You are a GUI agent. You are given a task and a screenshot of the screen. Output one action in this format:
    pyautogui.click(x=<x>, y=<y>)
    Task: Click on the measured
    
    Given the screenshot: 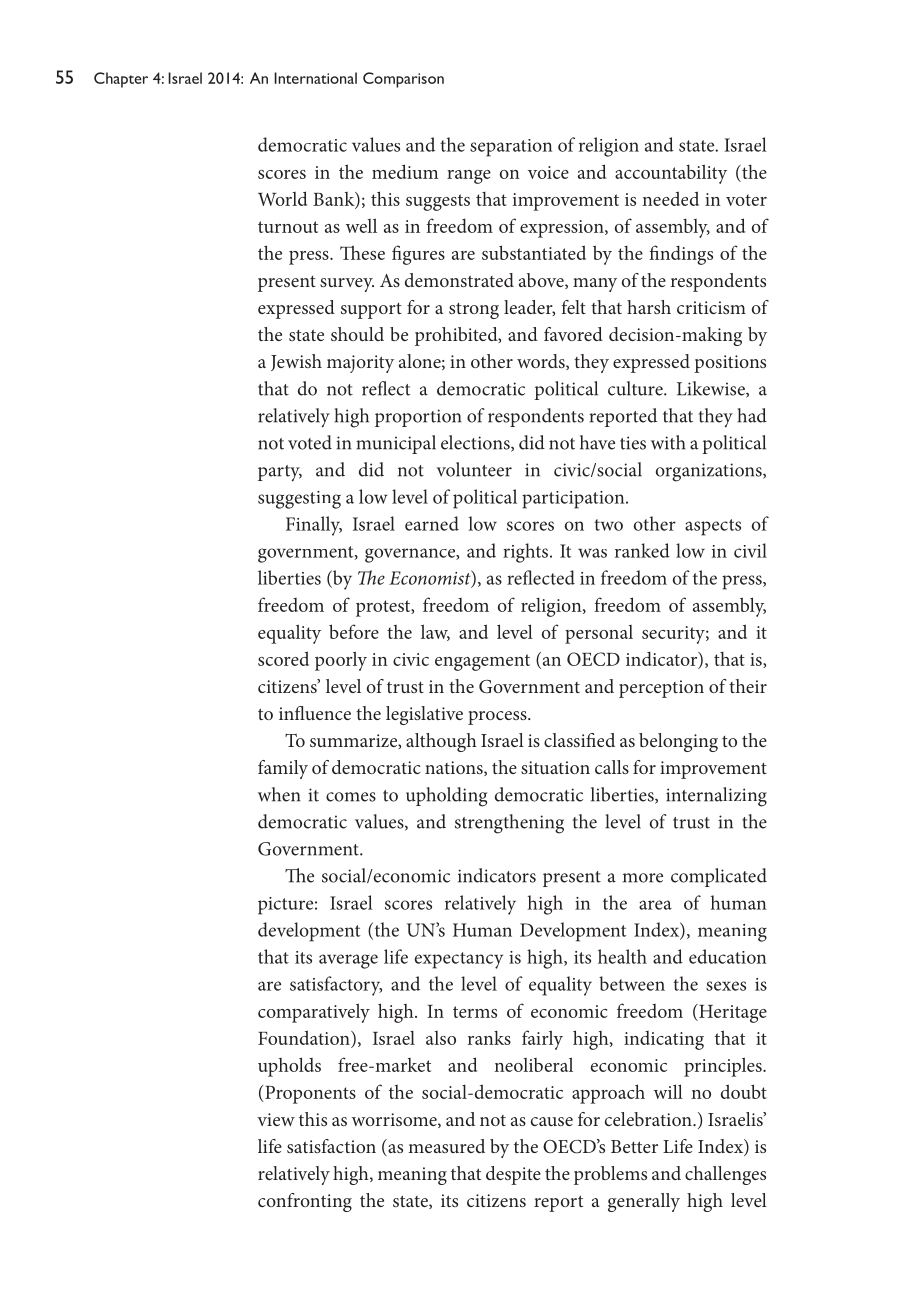 What is the action you would take?
    pyautogui.click(x=446, y=1146)
